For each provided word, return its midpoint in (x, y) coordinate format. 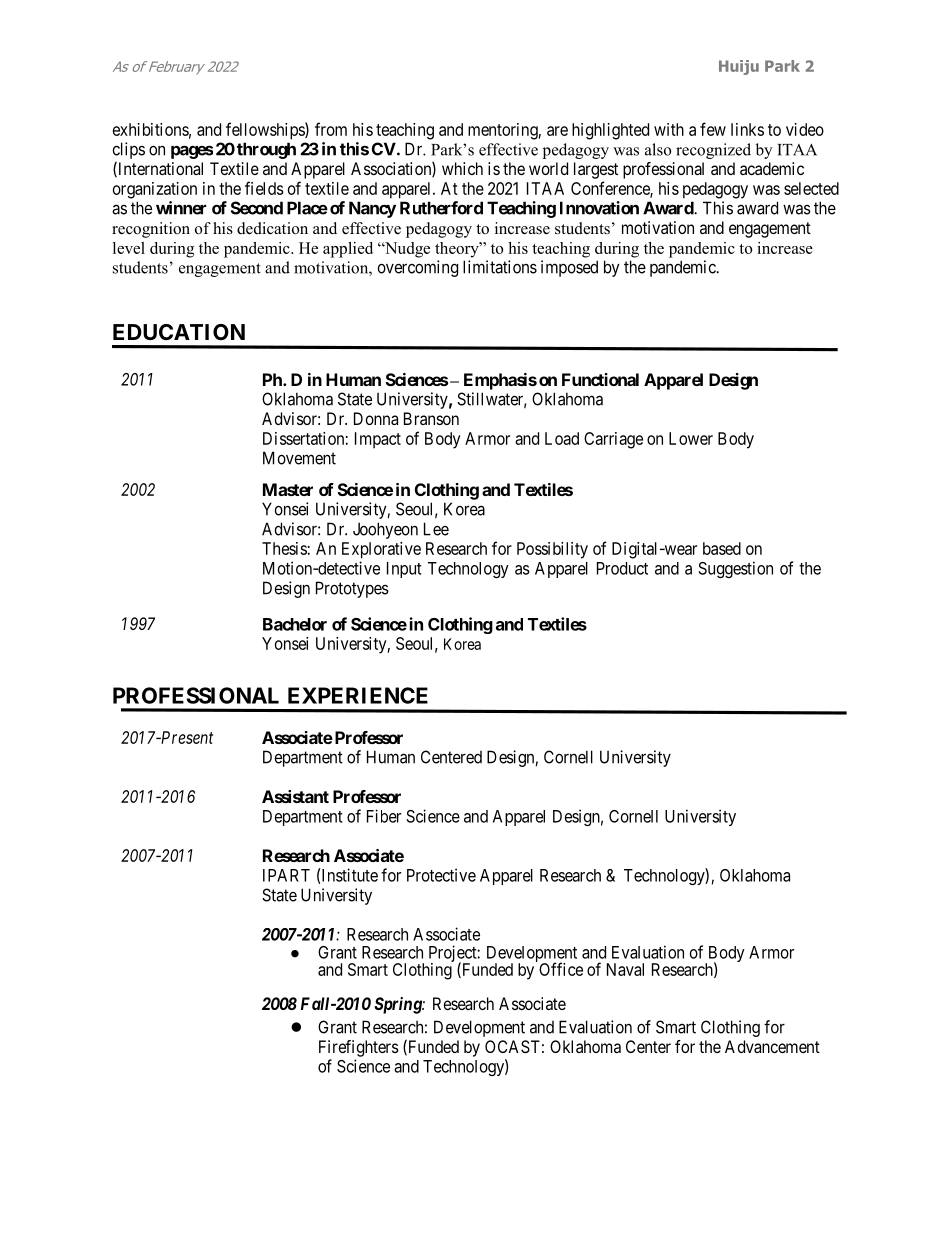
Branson (431, 418)
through (266, 150)
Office (561, 969)
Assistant (295, 796)
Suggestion (735, 569)
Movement (299, 458)
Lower (691, 438)
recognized (713, 151)
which (462, 168)
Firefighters (359, 1048)
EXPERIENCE (358, 695)
